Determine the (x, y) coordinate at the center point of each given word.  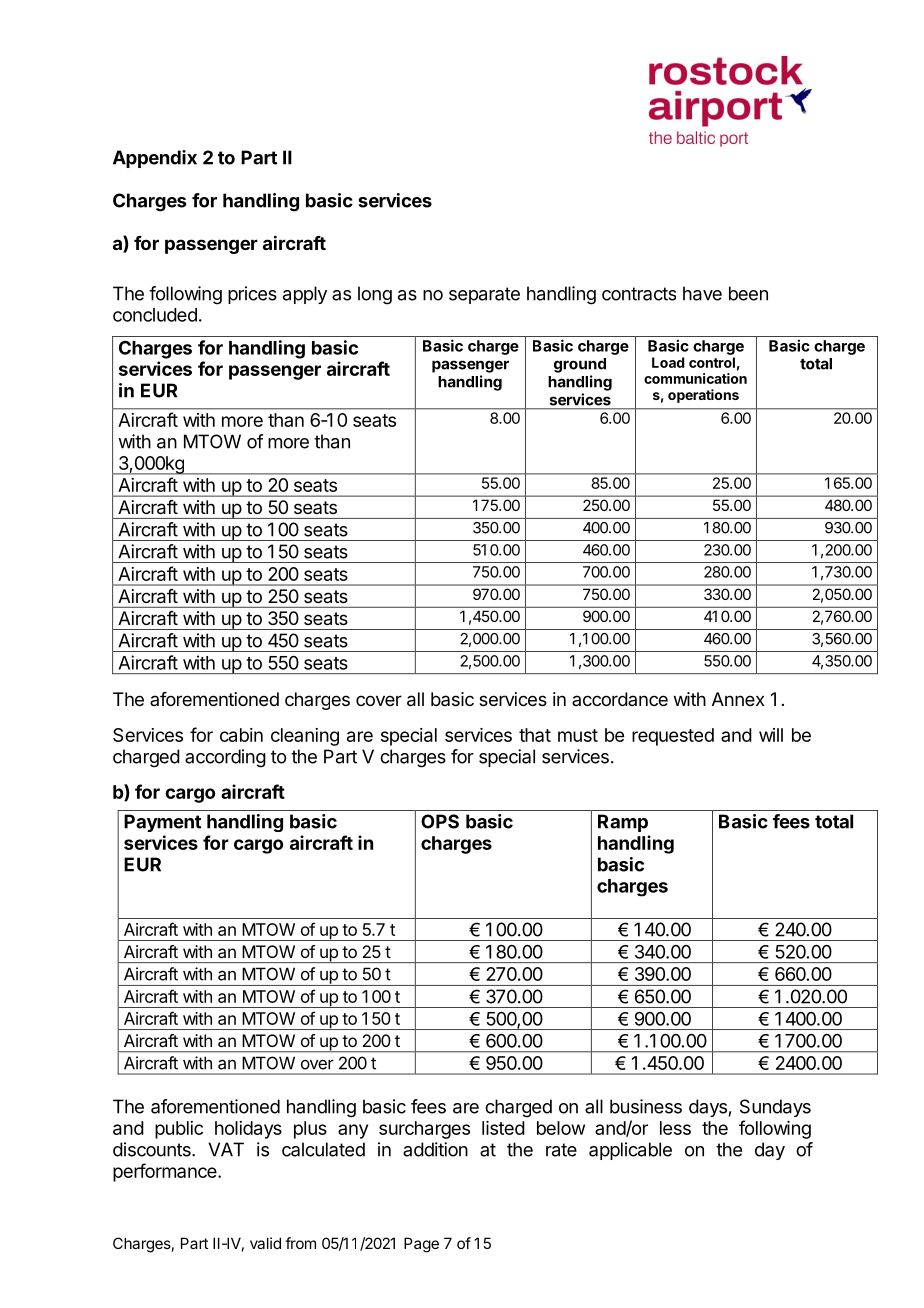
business (646, 1106)
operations (703, 396)
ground (580, 365)
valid (265, 1243)
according (225, 758)
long (375, 295)
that (535, 735)
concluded (155, 315)
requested (673, 737)
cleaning (305, 737)
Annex (738, 699)
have (702, 293)
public (179, 1130)
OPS (440, 821)
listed (503, 1128)
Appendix (155, 159)
